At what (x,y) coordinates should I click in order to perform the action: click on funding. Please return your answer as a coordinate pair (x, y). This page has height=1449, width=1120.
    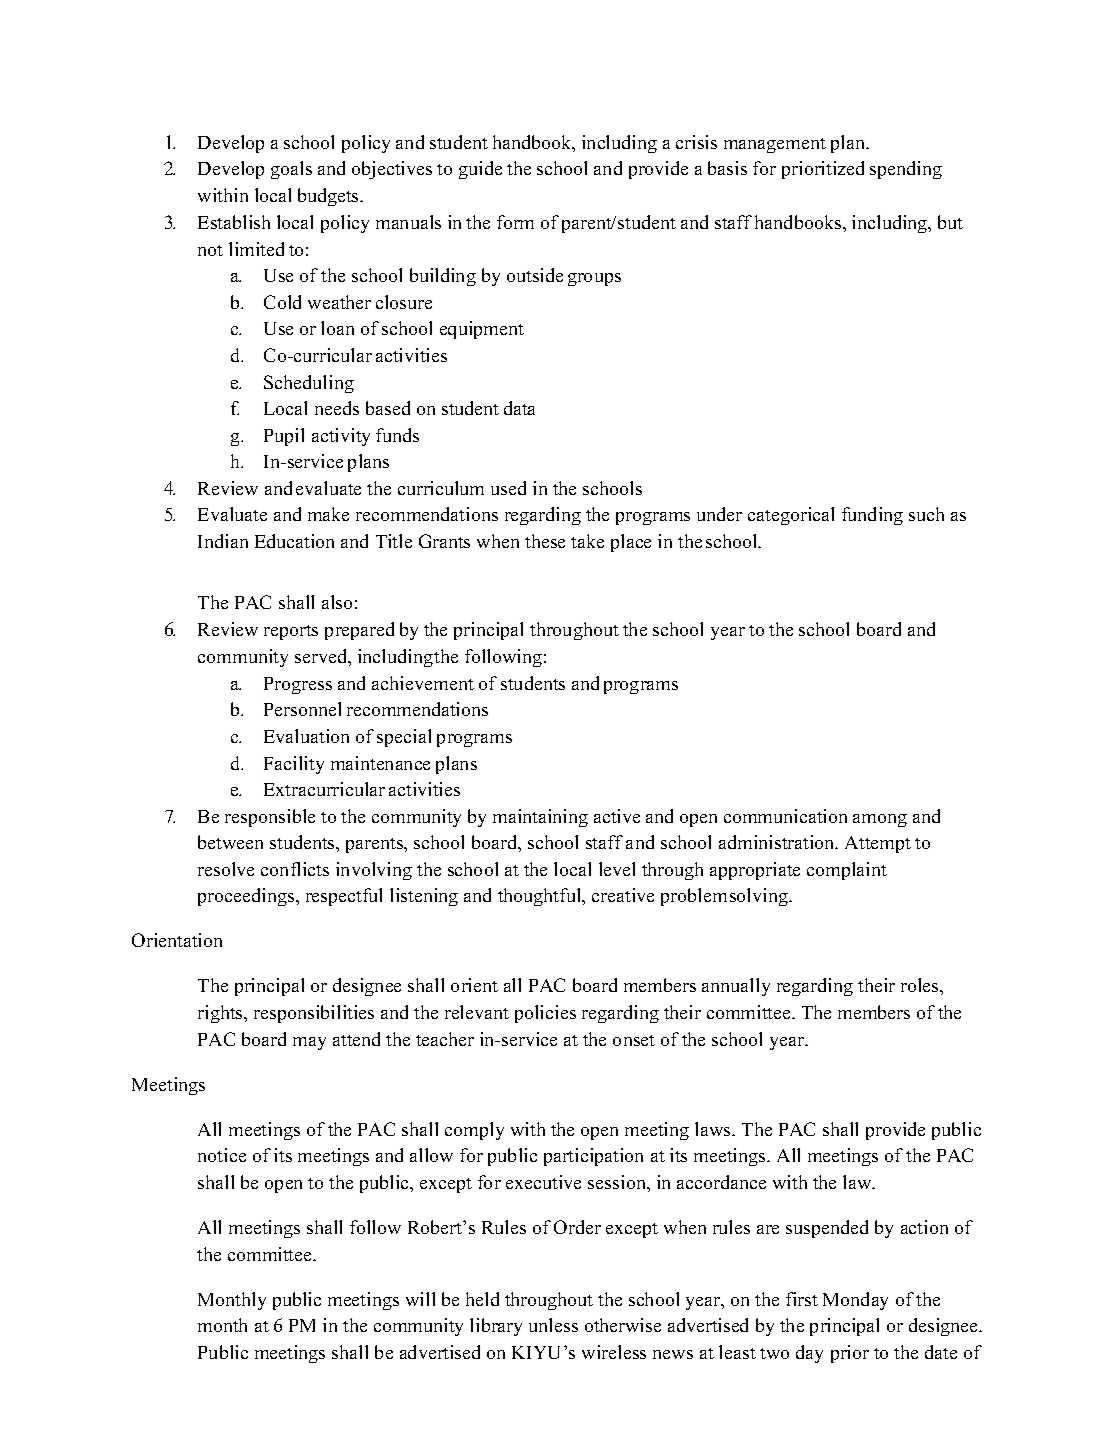
    Looking at the image, I should click on (872, 516).
